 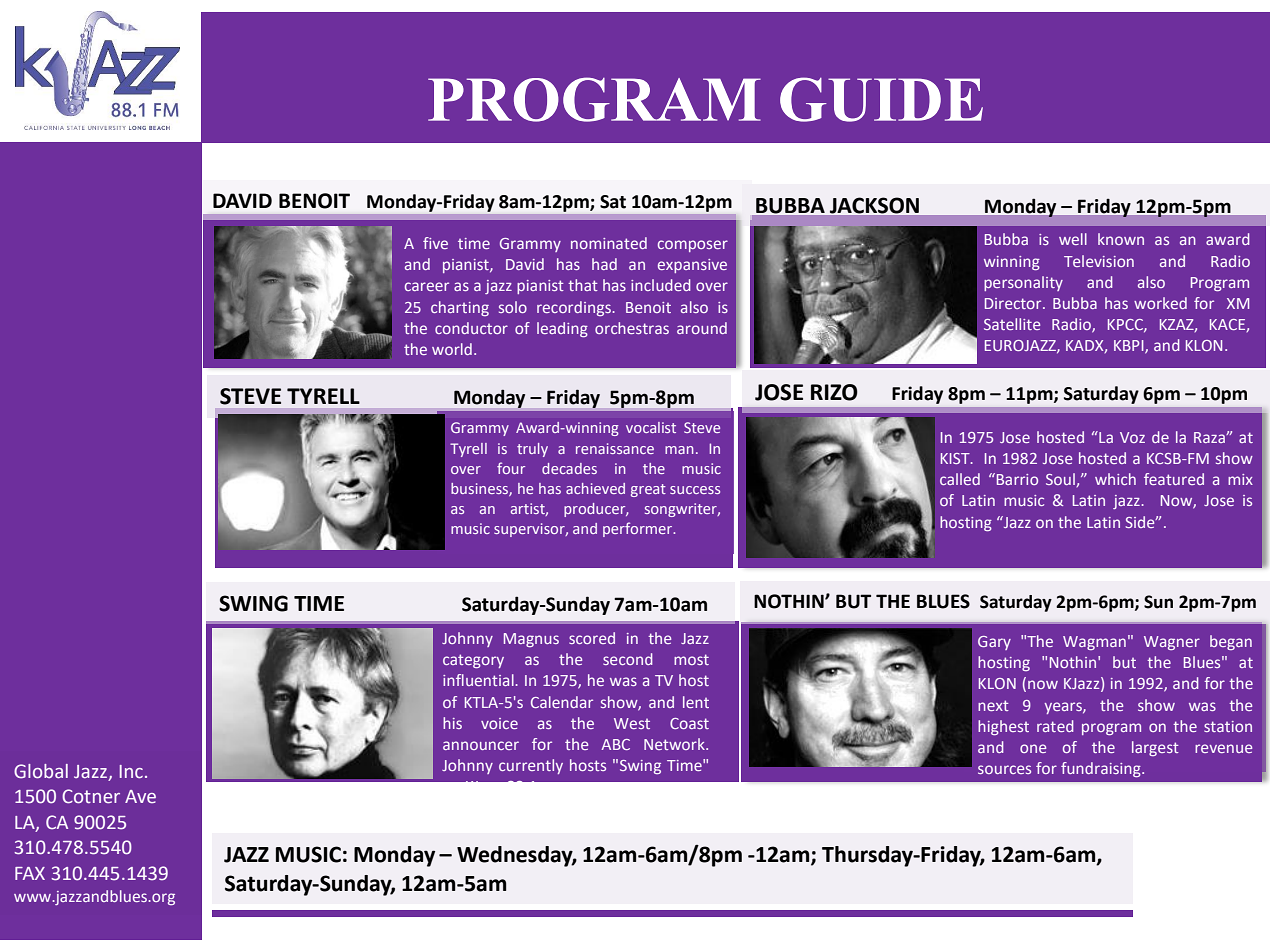 I want to click on GUIDE, so click(x=881, y=99).
